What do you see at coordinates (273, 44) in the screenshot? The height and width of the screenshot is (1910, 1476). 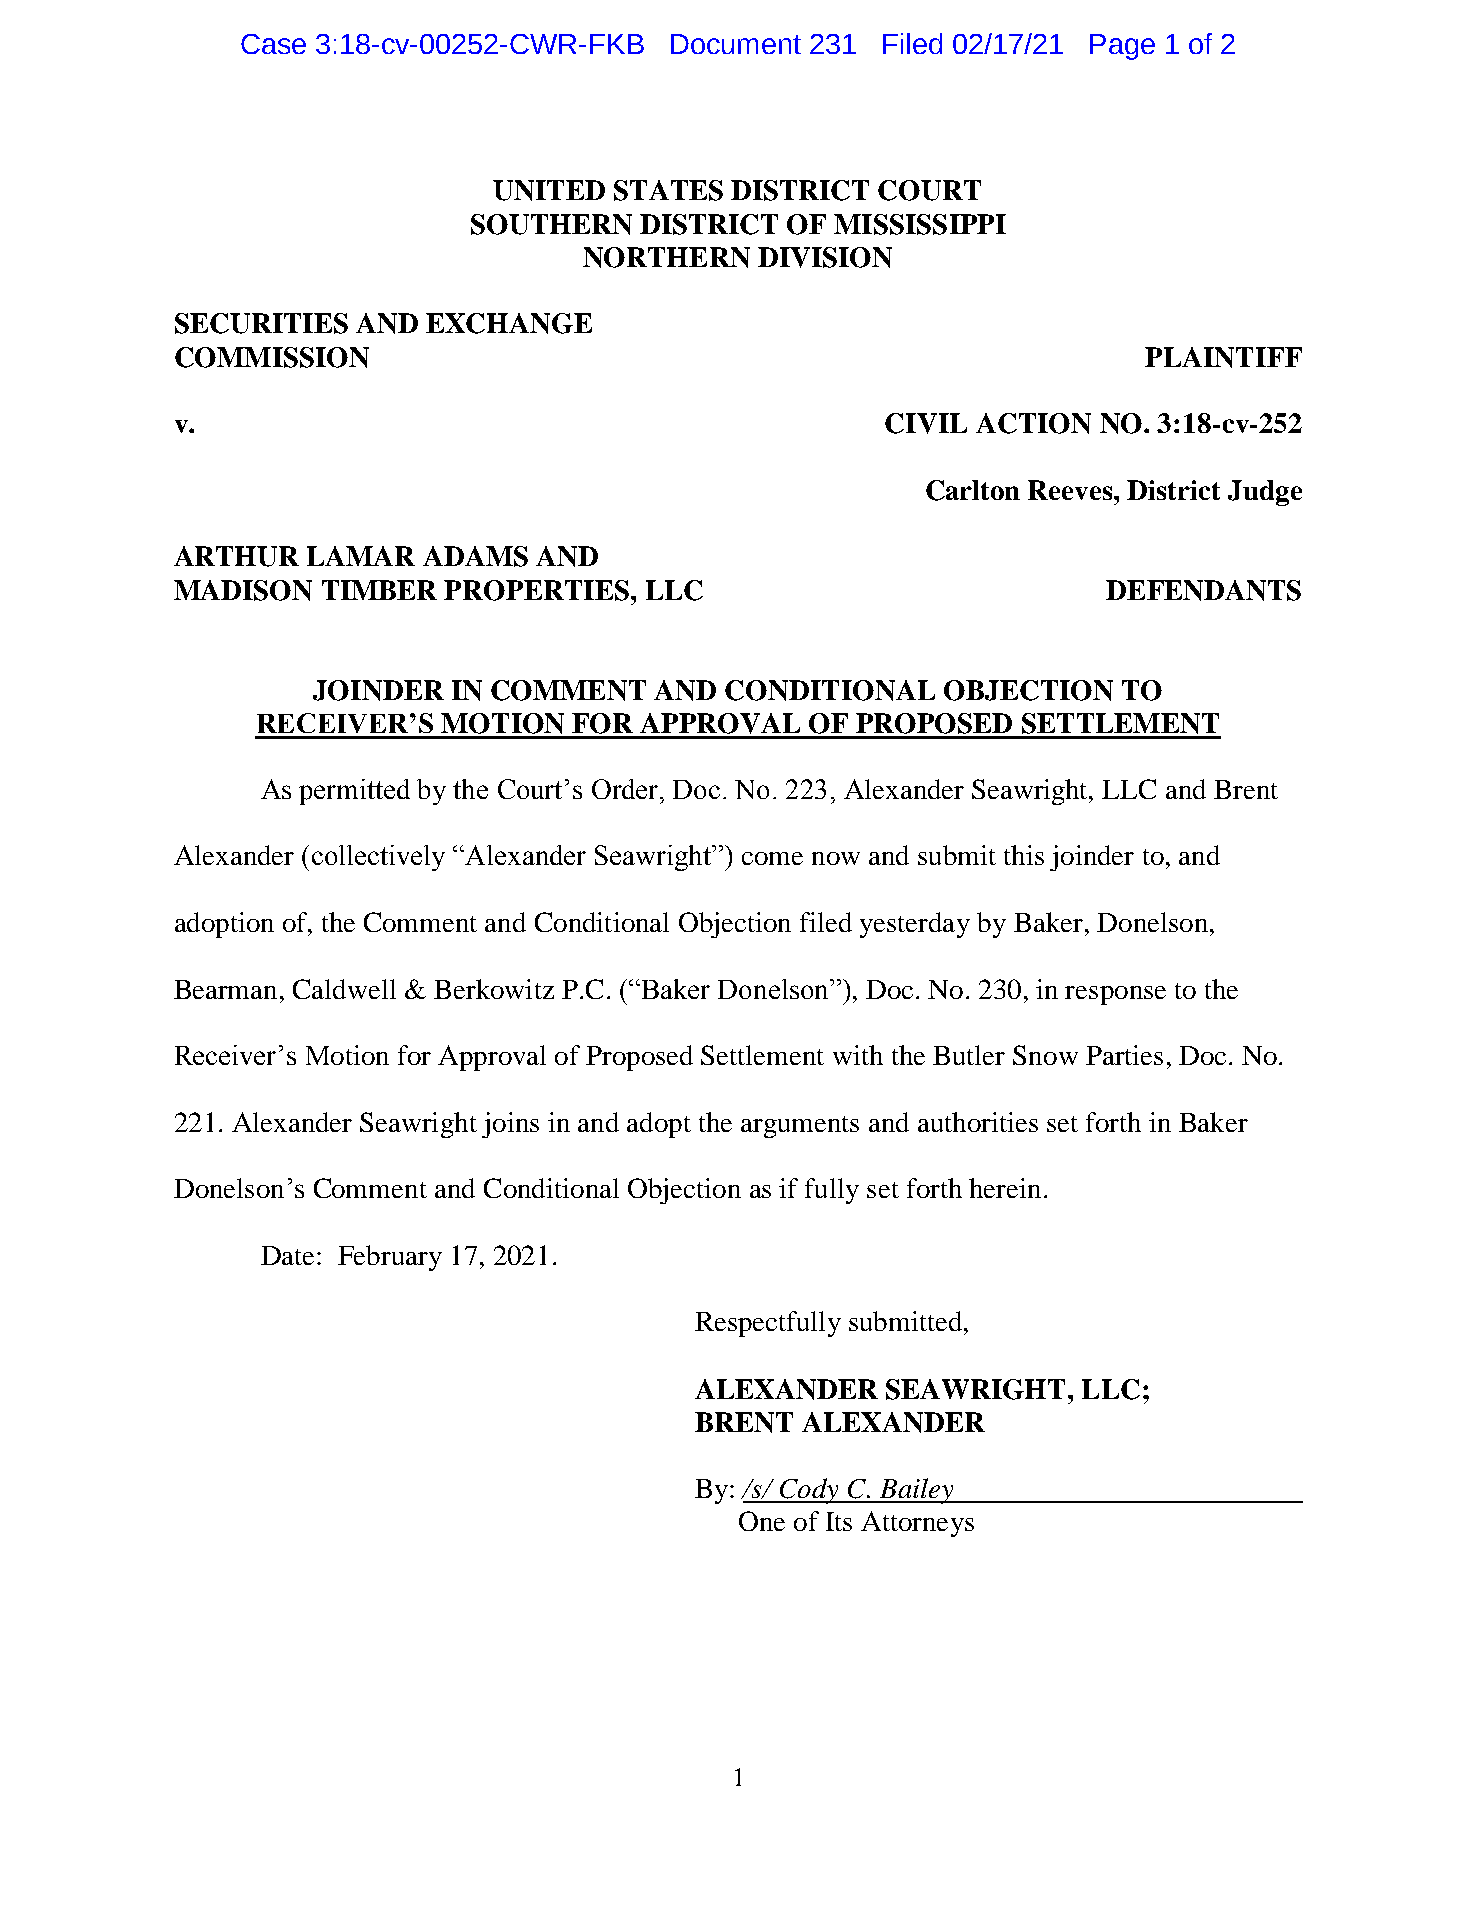 I see `Case` at bounding box center [273, 44].
